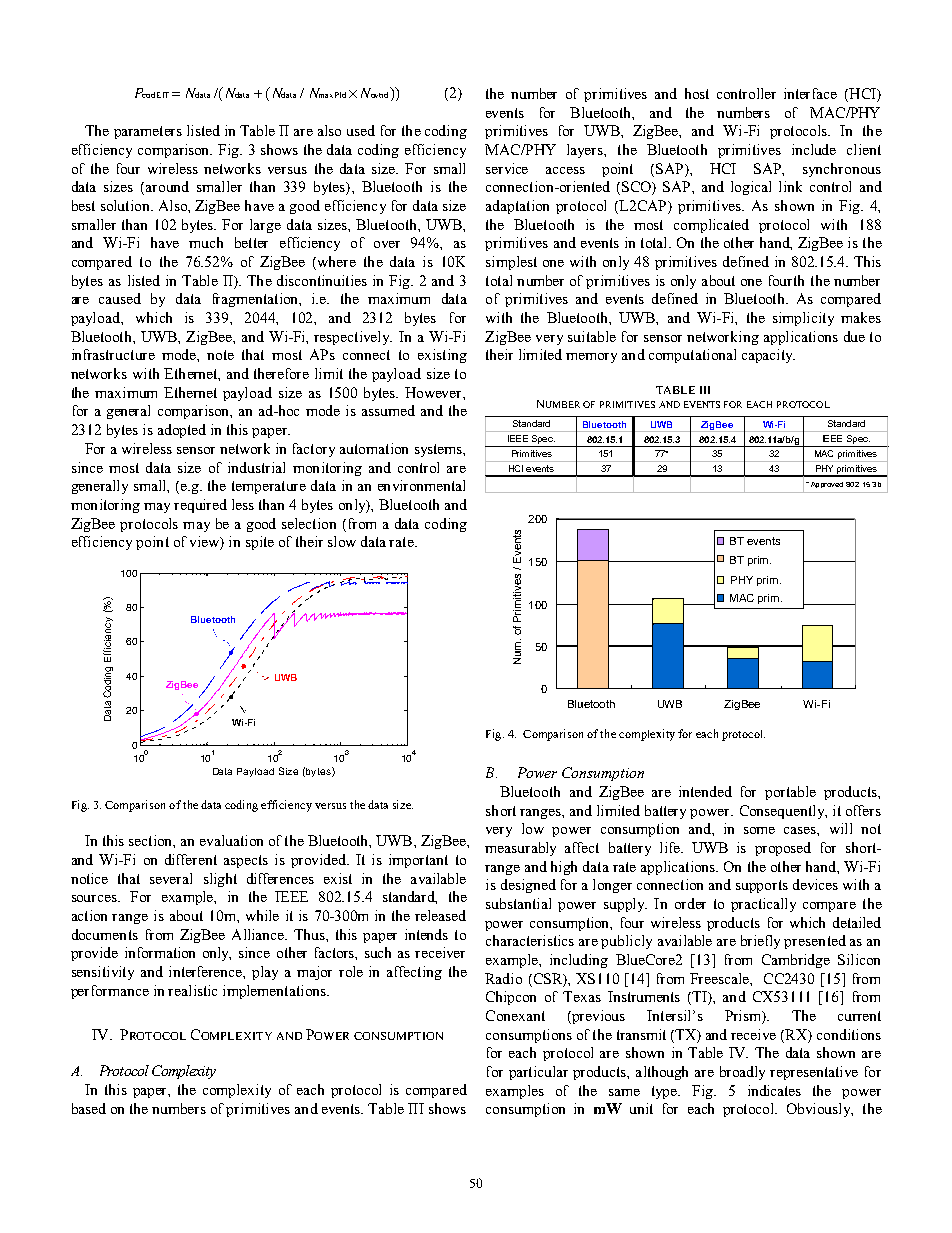  Describe the element at coordinates (814, 149) in the page. I see `include` at that location.
